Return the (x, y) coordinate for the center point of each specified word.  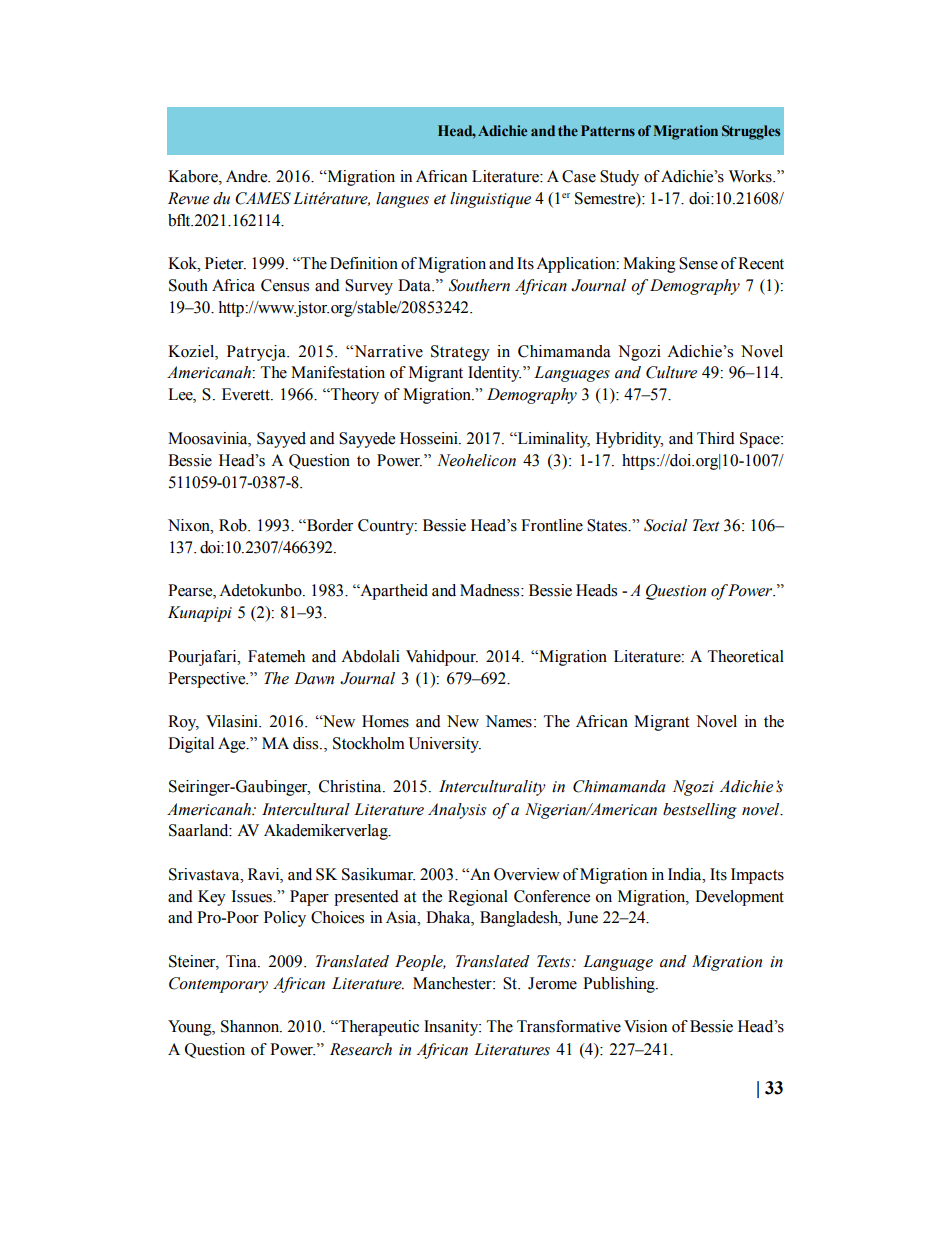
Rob (234, 525)
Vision (645, 1026)
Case (579, 176)
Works (751, 176)
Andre (248, 176)
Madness (491, 590)
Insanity (452, 1028)
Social (665, 525)
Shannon (251, 1026)
